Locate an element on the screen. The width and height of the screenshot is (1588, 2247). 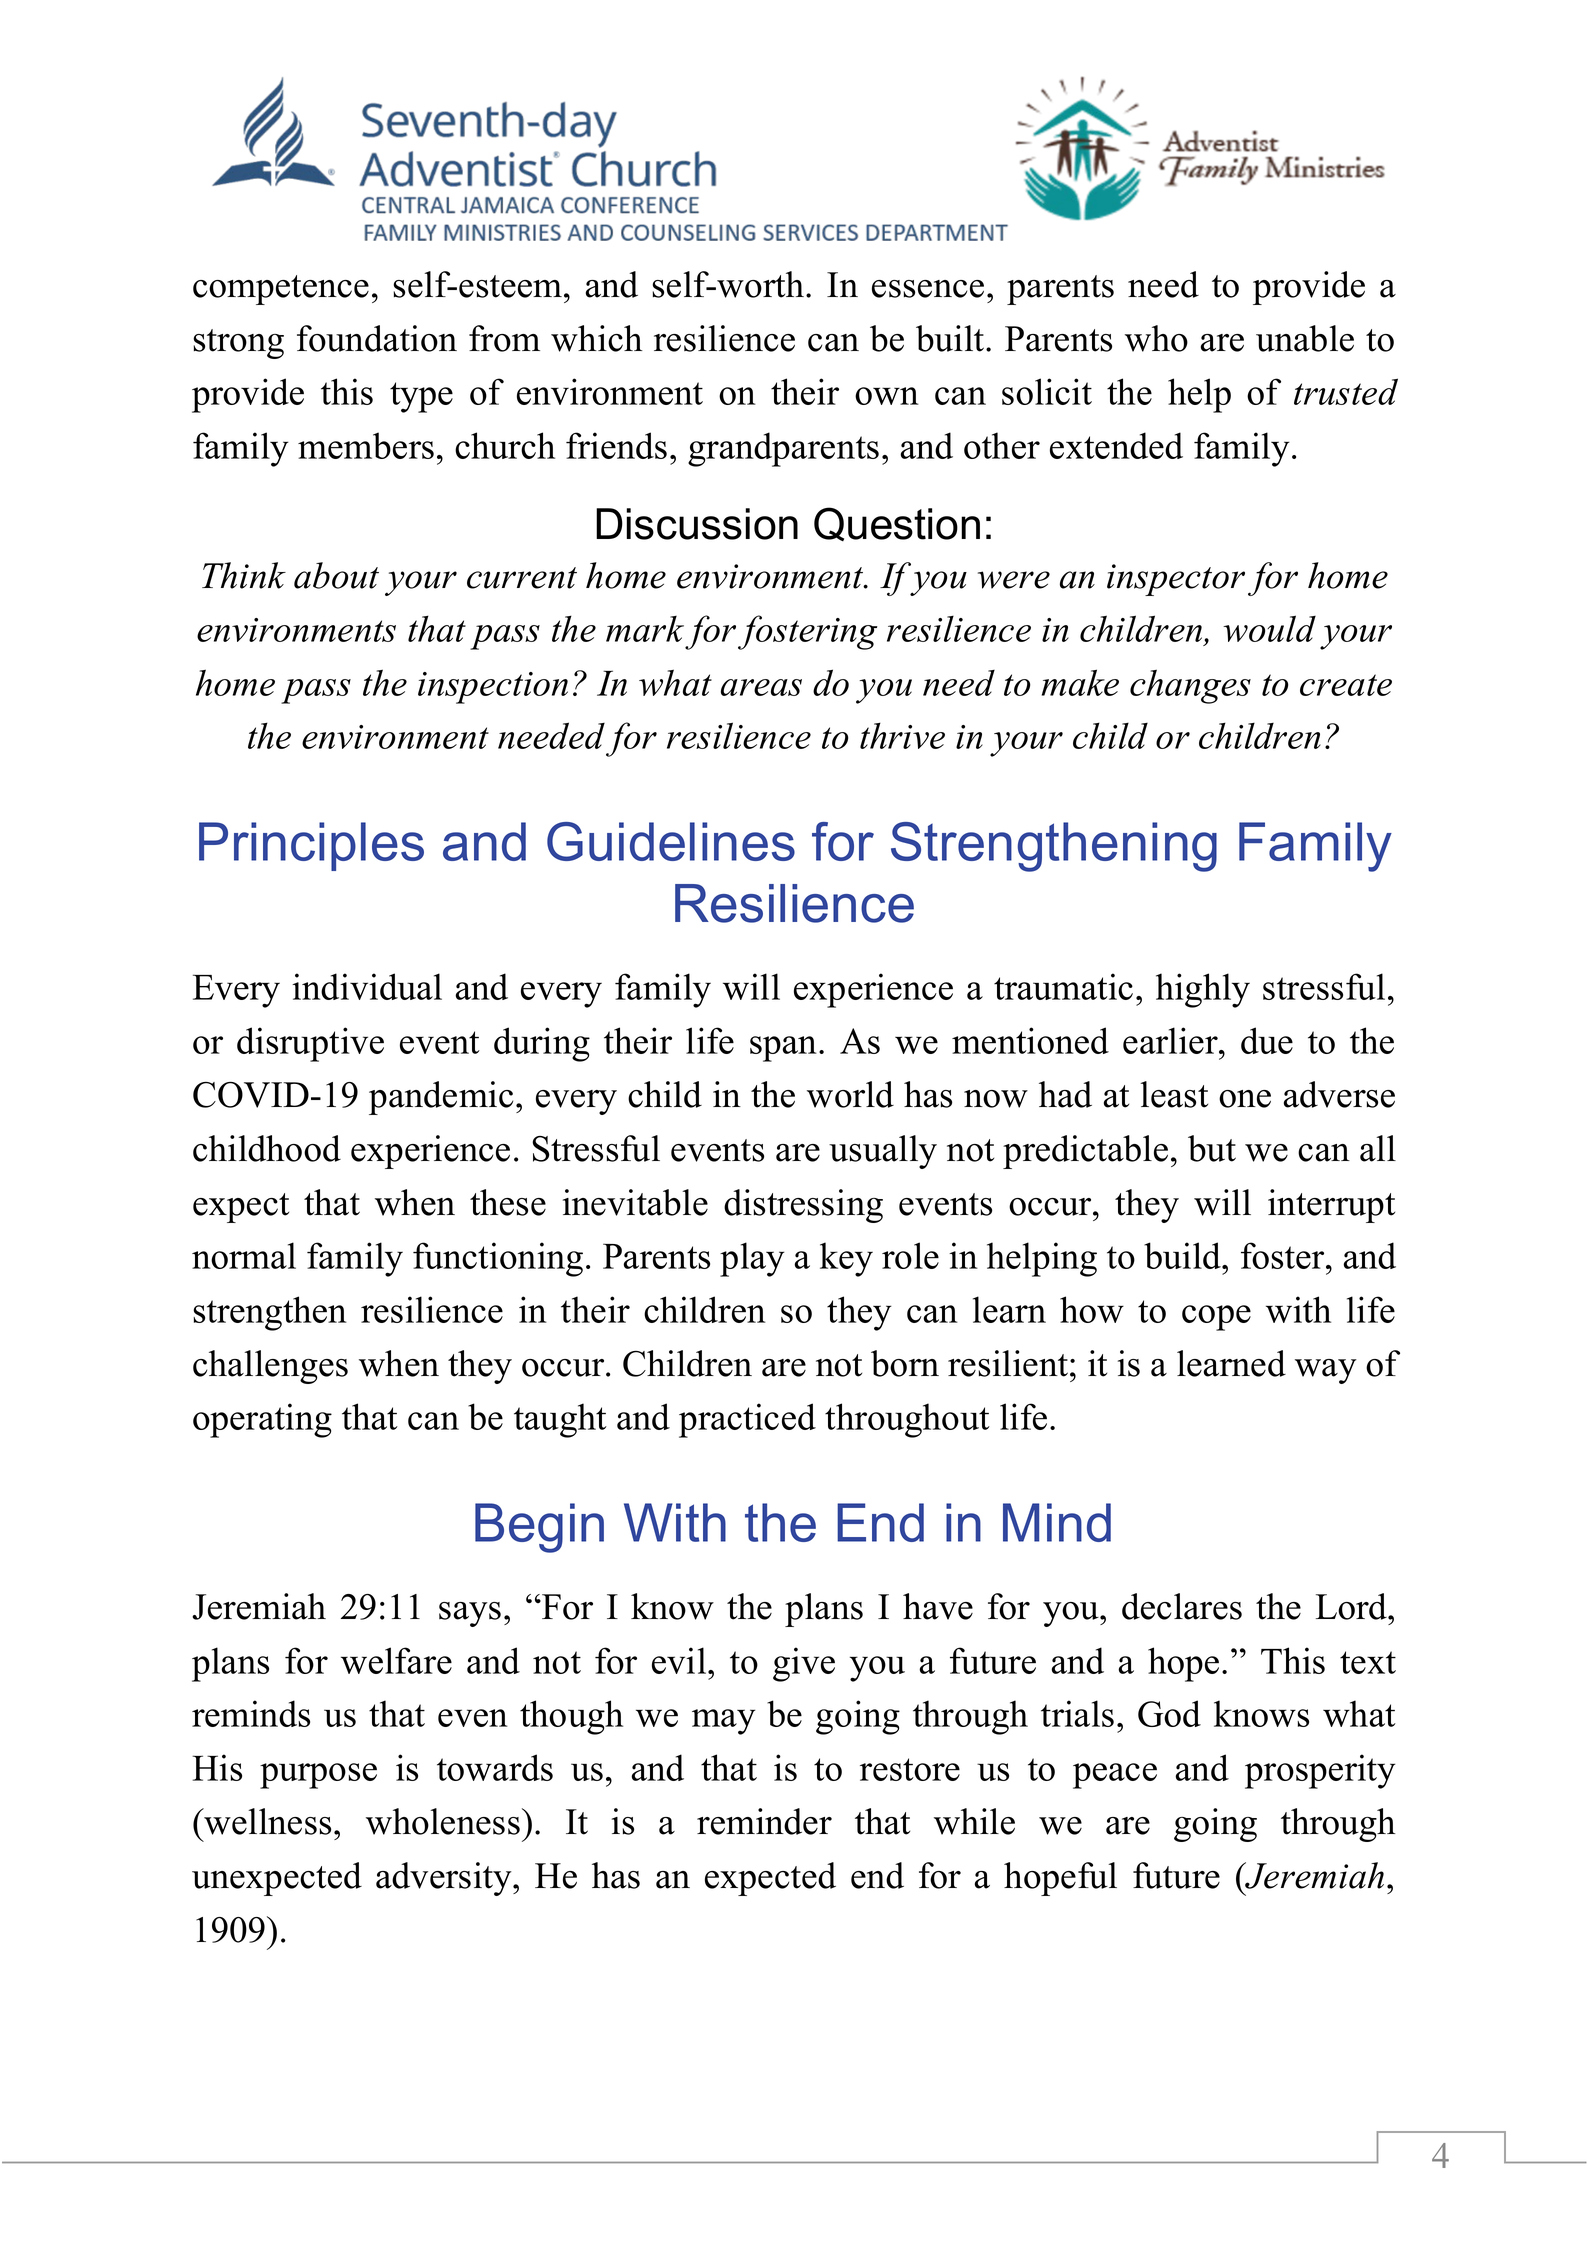
foundation is located at coordinates (377, 338).
